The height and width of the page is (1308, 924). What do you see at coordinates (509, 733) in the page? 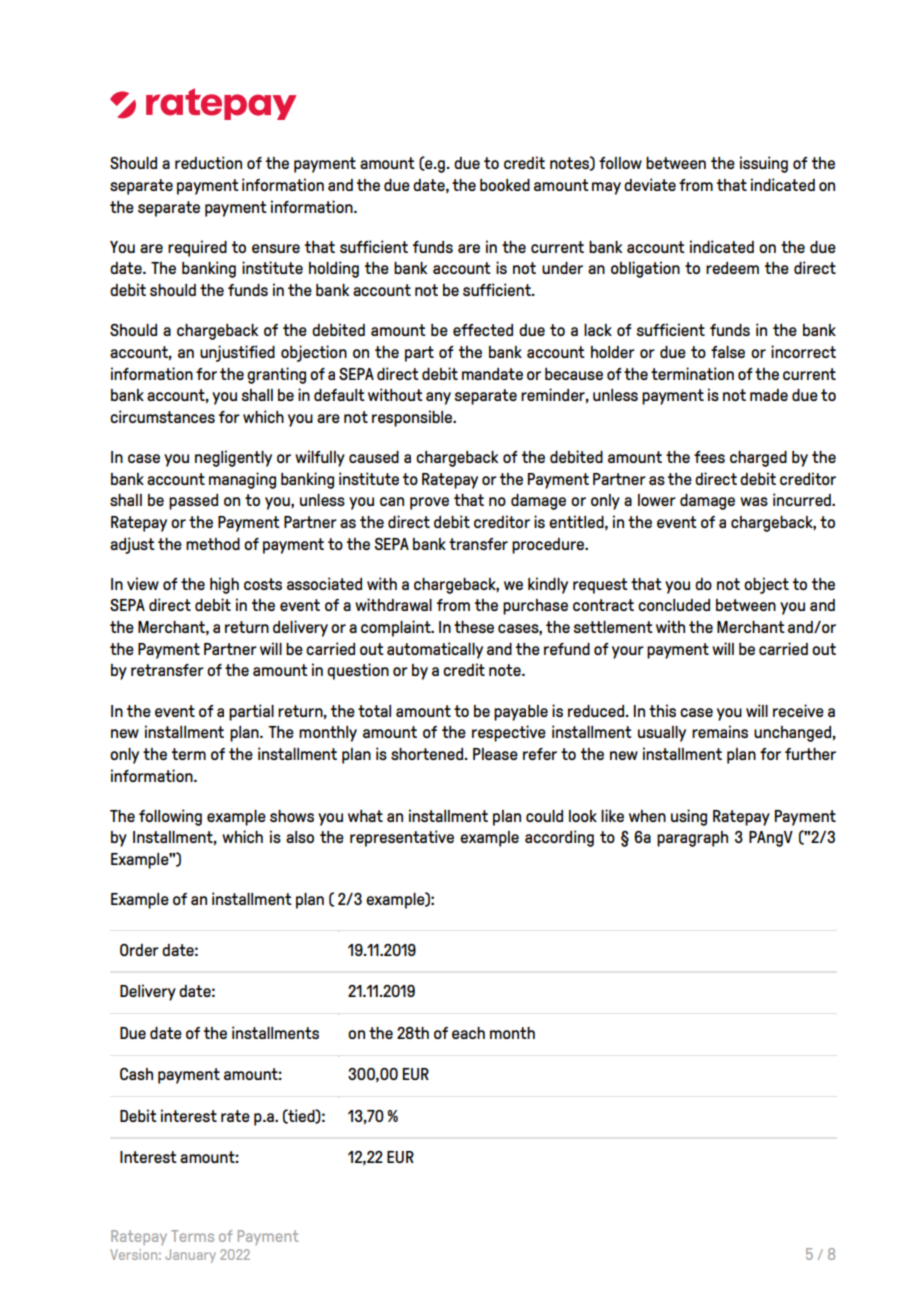
I see `respective` at bounding box center [509, 733].
